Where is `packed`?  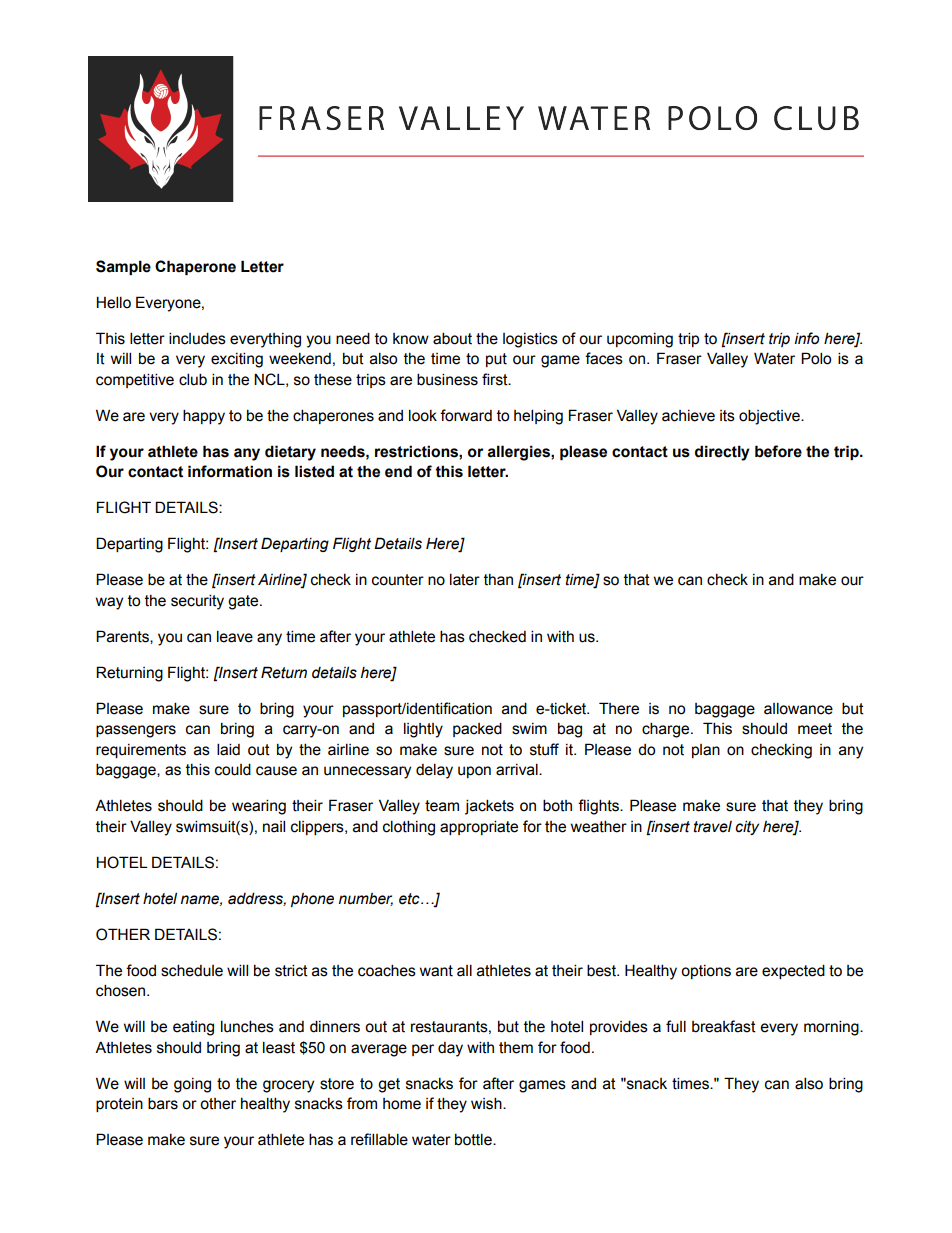 packed is located at coordinates (477, 729).
